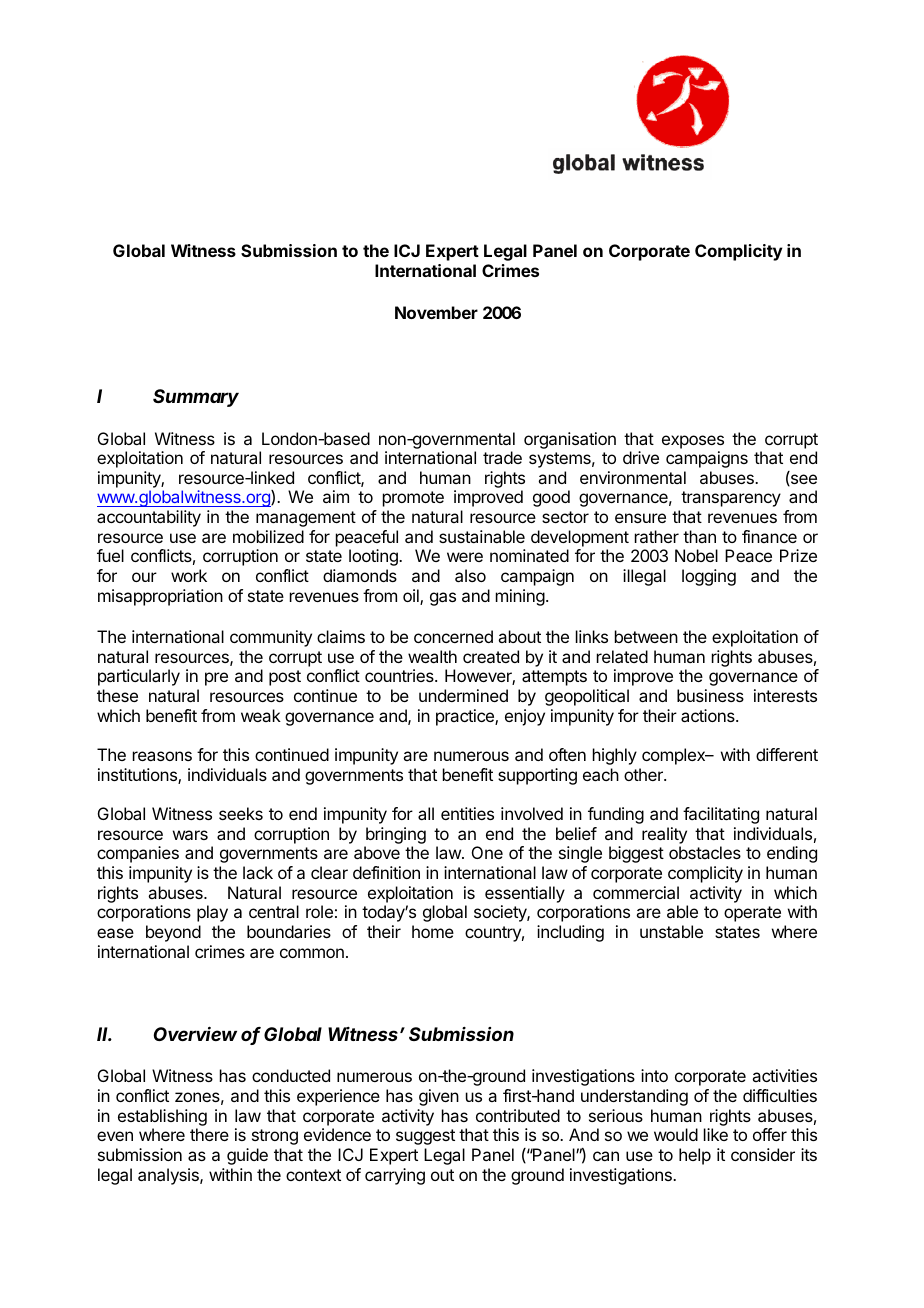 The width and height of the screenshot is (924, 1308). Describe the element at coordinates (433, 931) in the screenshot. I see `home` at that location.
